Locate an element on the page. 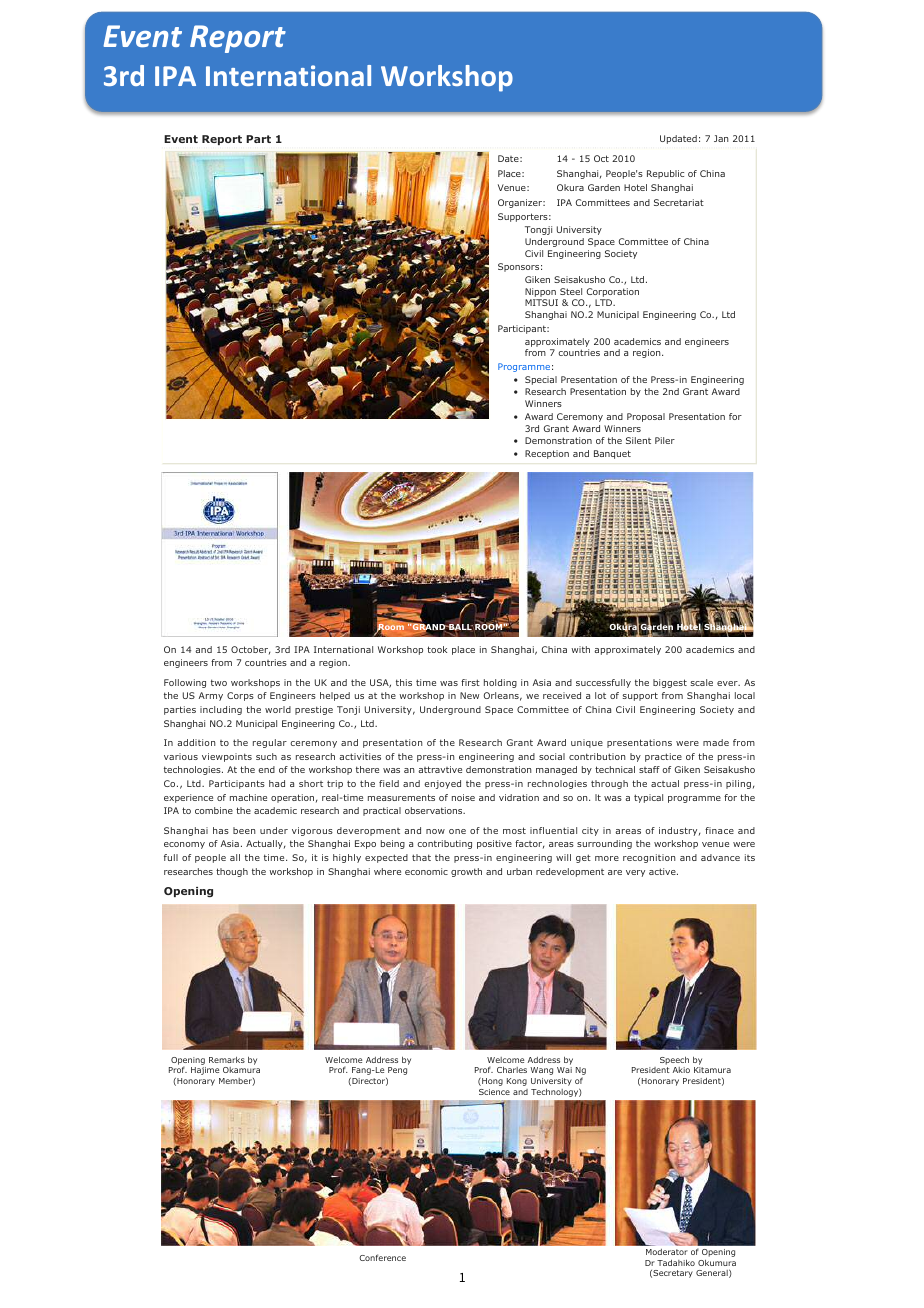 This page has height=1308, width=924. recognition is located at coordinates (649, 858).
